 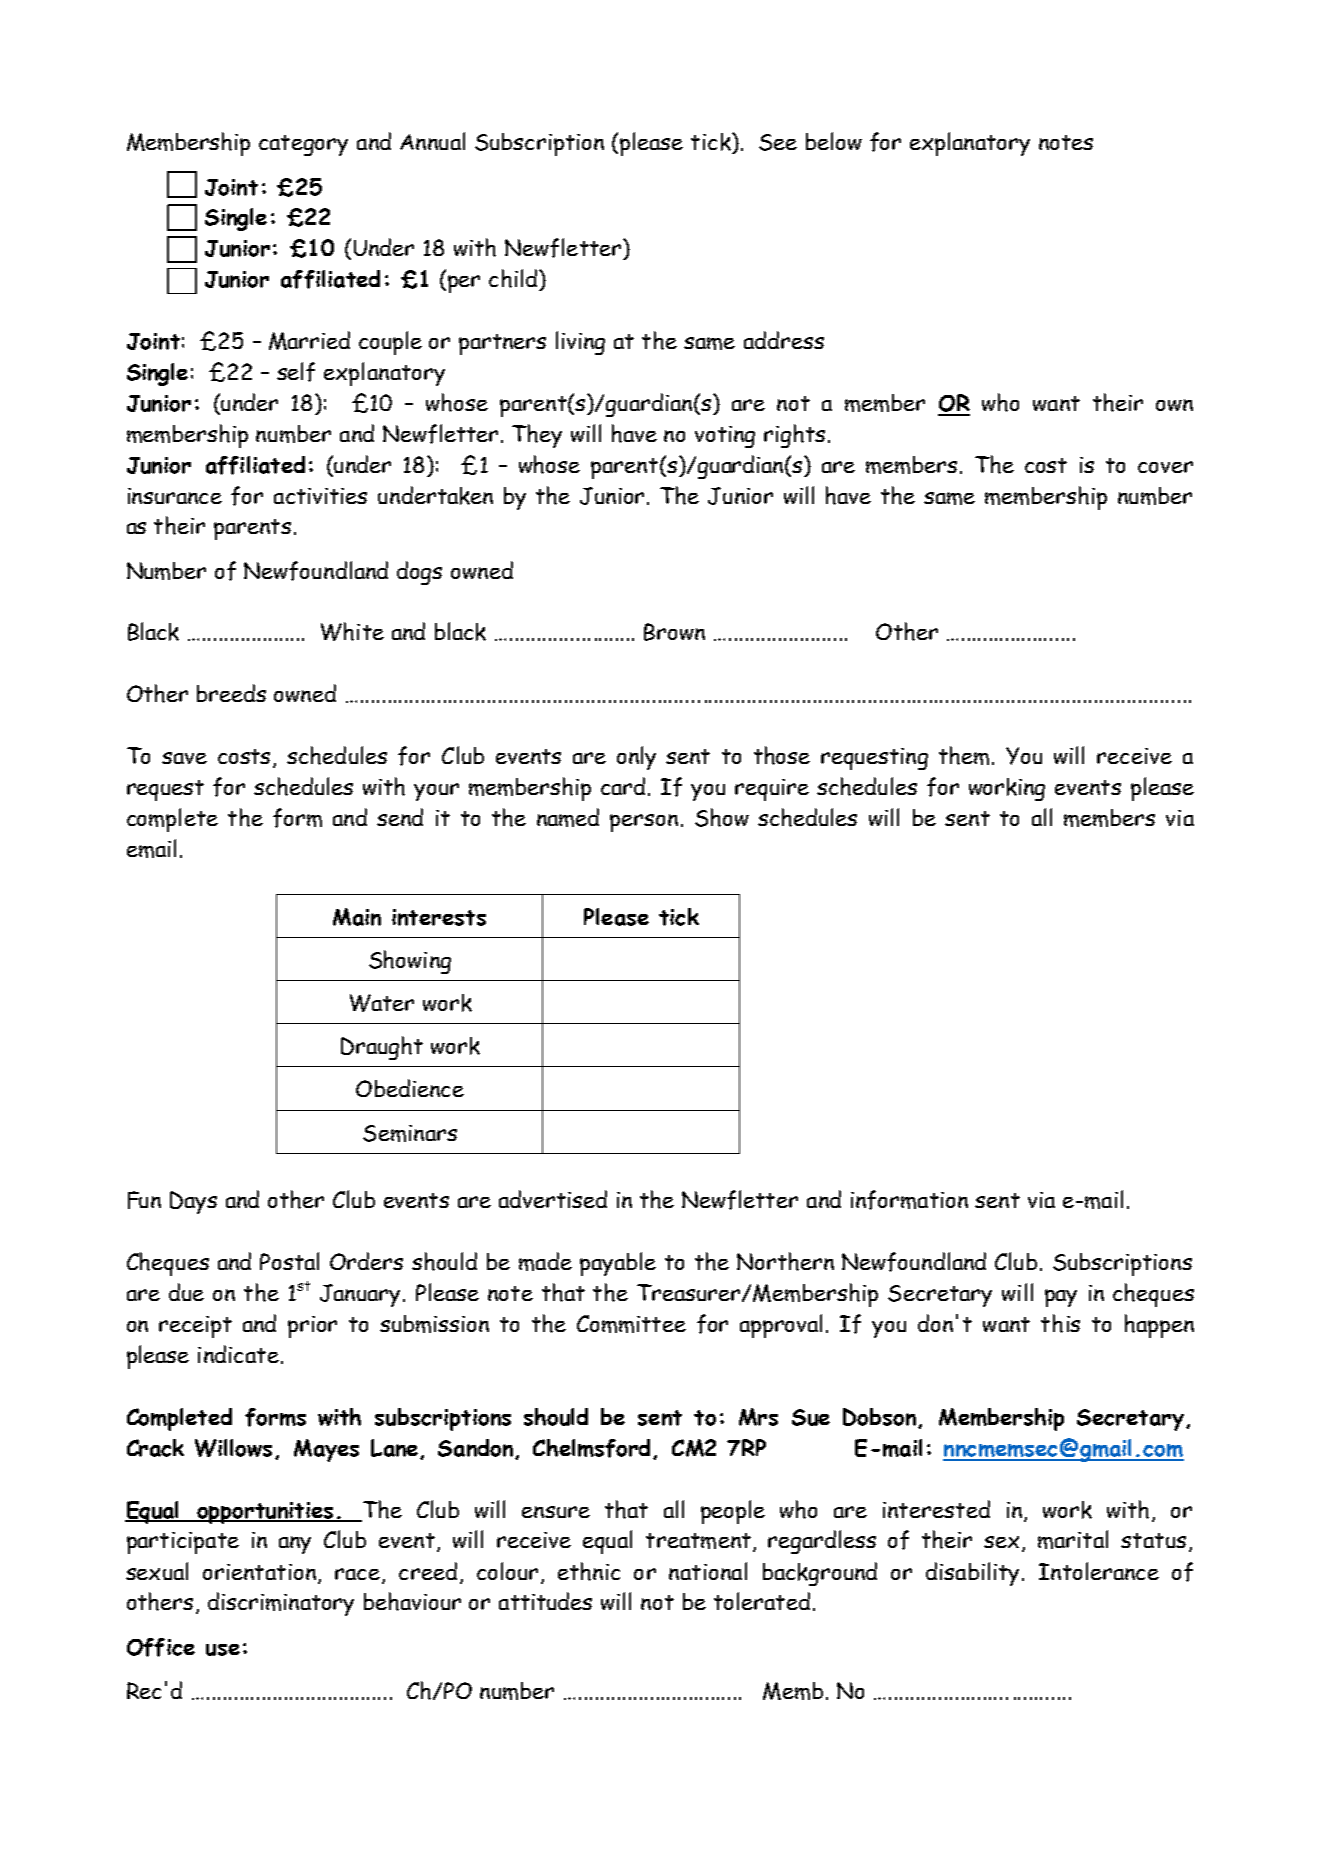 I want to click on See, so click(x=778, y=142).
